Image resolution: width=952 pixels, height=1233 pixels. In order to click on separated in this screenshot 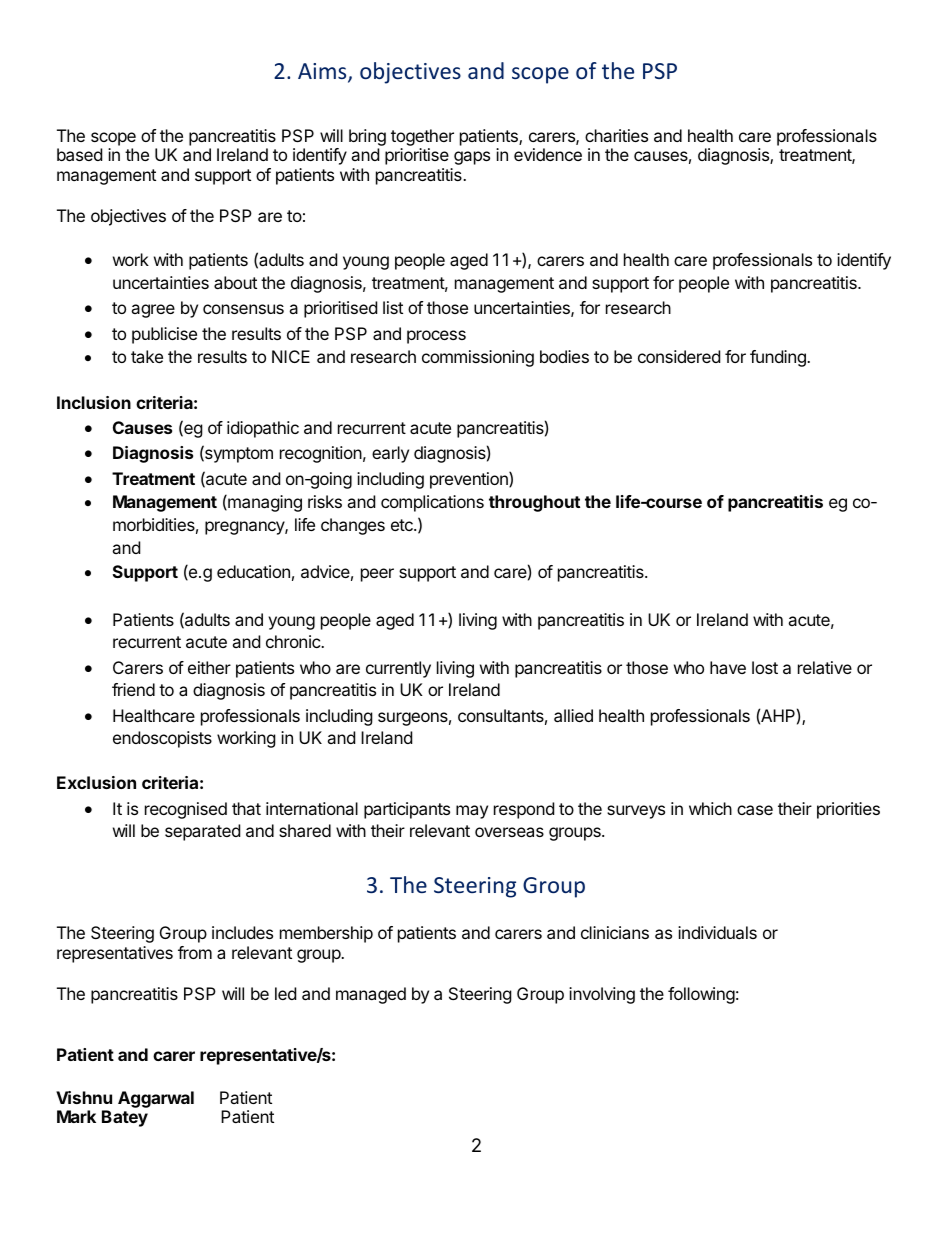, I will do `click(202, 832)`.
